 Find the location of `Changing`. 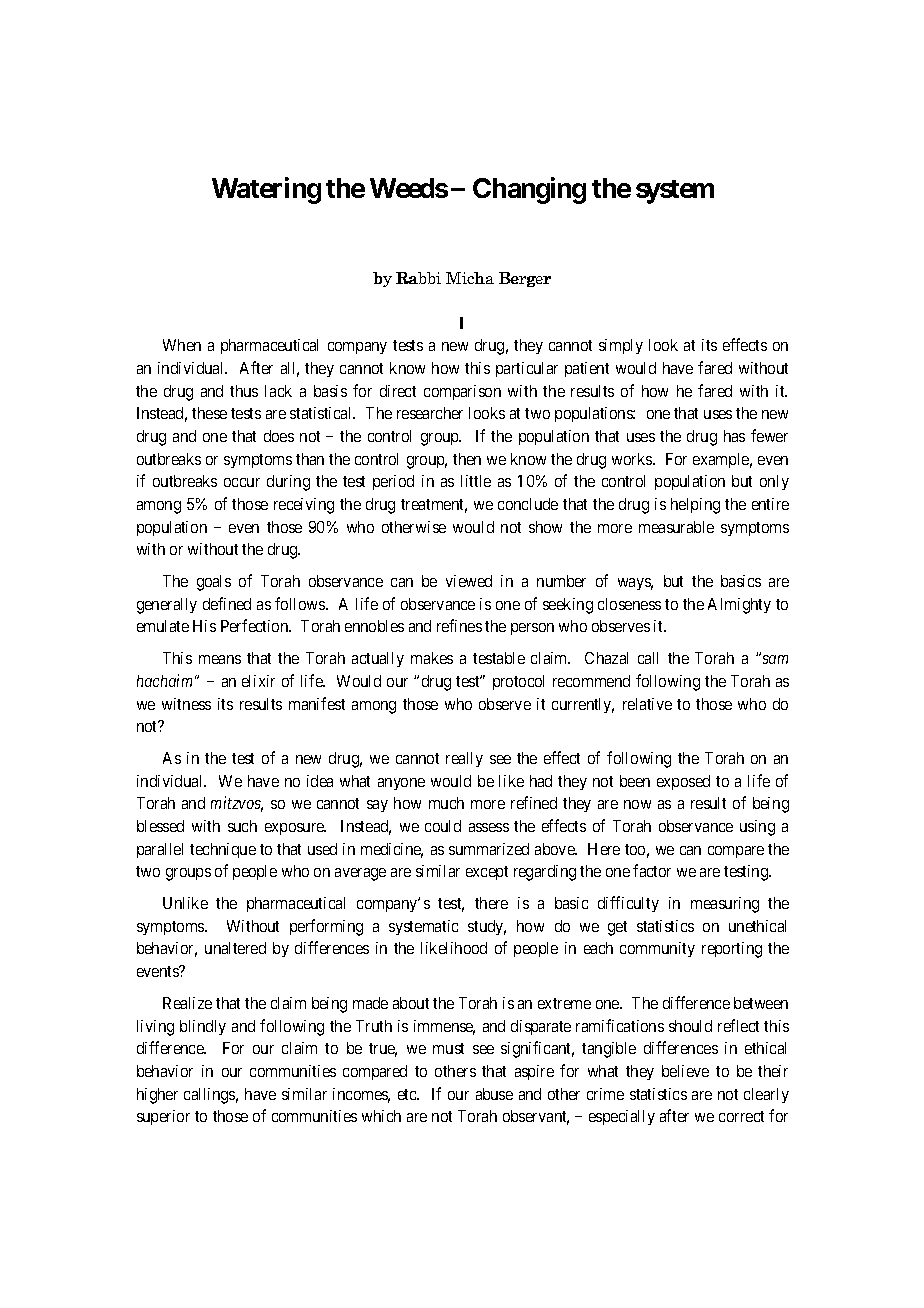

Changing is located at coordinates (529, 190).
